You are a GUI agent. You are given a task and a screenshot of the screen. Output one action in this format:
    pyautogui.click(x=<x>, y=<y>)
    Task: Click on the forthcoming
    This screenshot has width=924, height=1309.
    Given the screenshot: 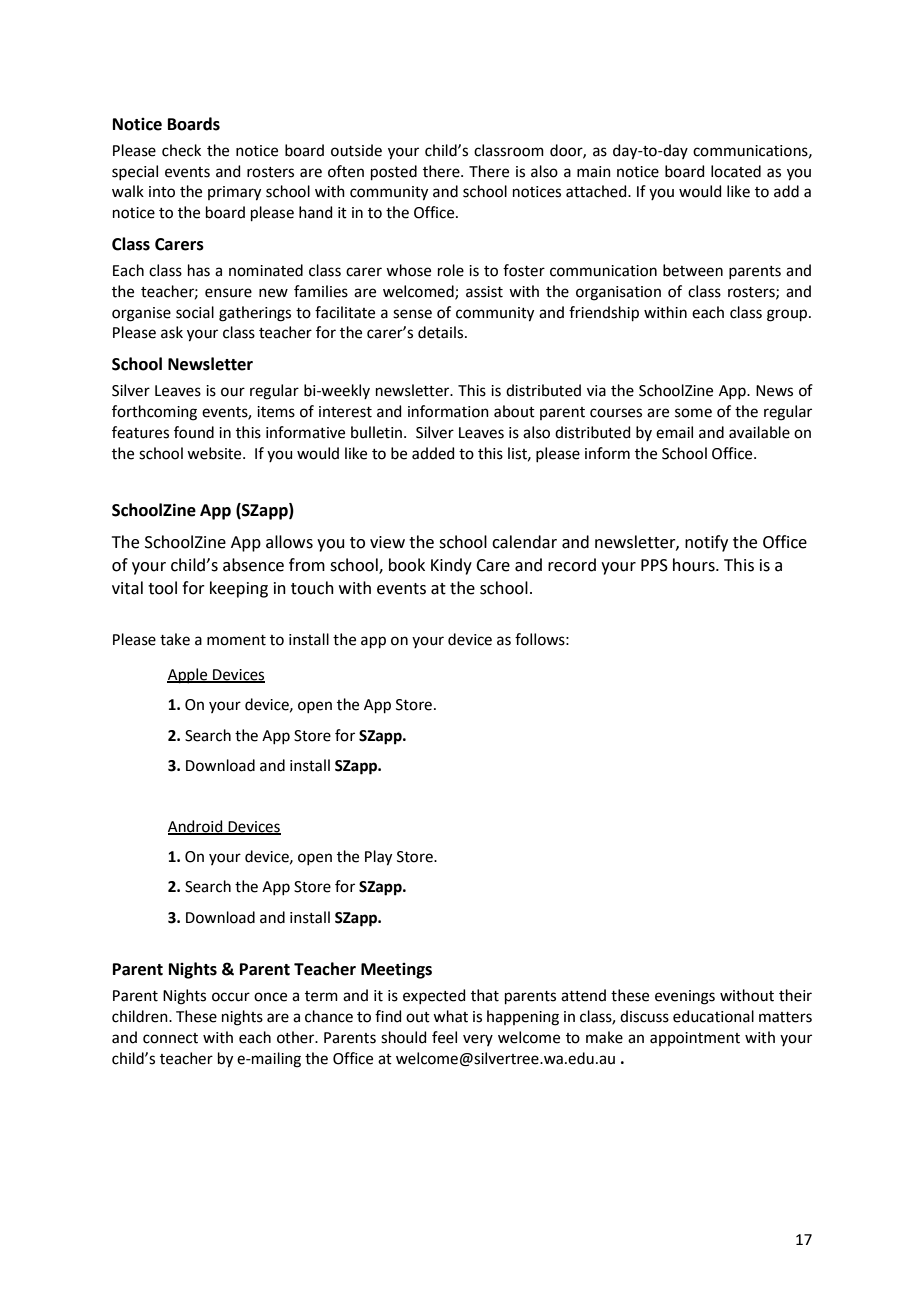 What is the action you would take?
    pyautogui.click(x=154, y=413)
